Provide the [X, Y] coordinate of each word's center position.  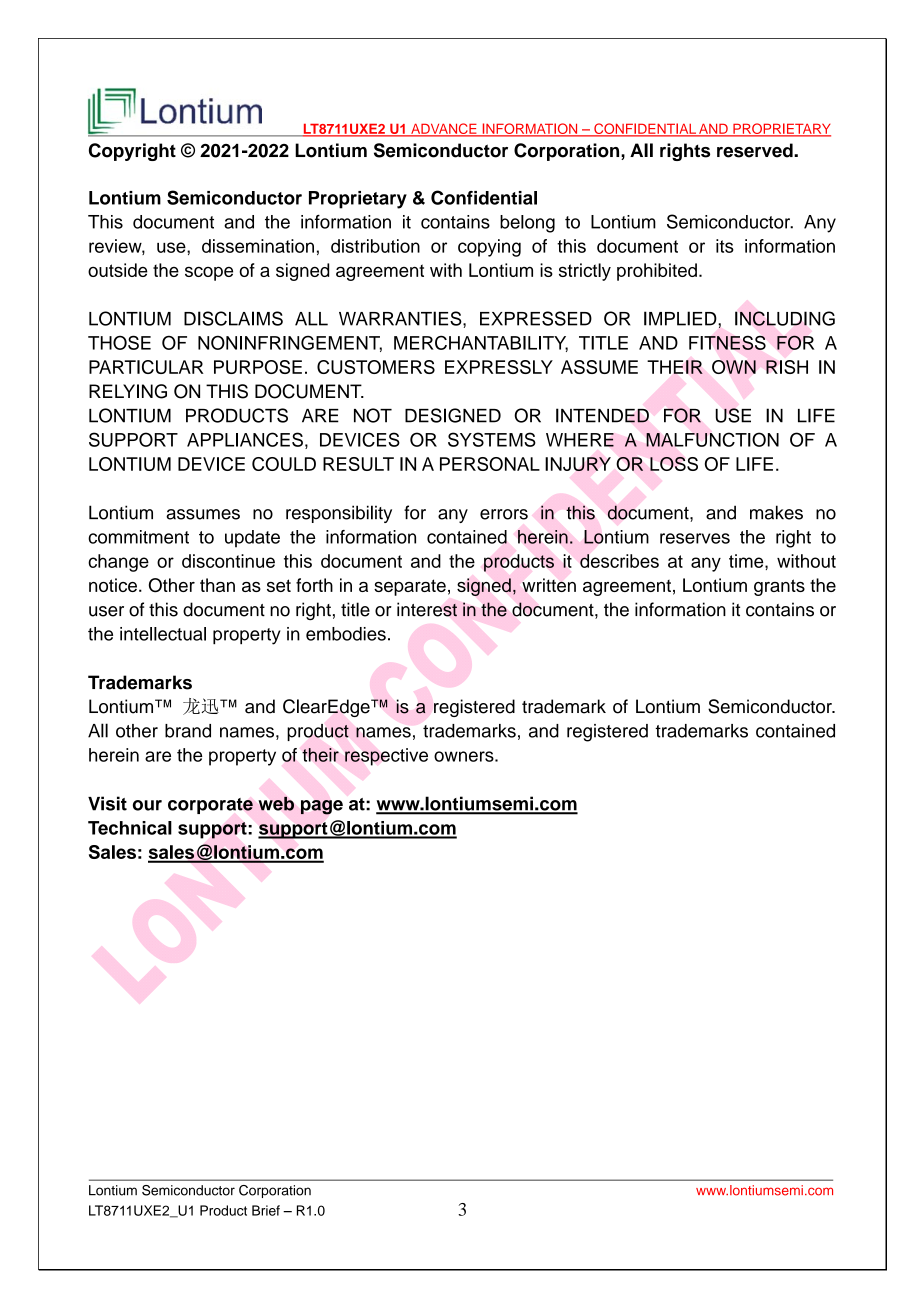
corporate [210, 806]
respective [386, 757]
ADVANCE [444, 129]
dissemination [258, 246]
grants [779, 587]
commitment [138, 537]
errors [504, 514]
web [276, 804]
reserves [695, 538]
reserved [756, 150]
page [322, 807]
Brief [266, 1210]
